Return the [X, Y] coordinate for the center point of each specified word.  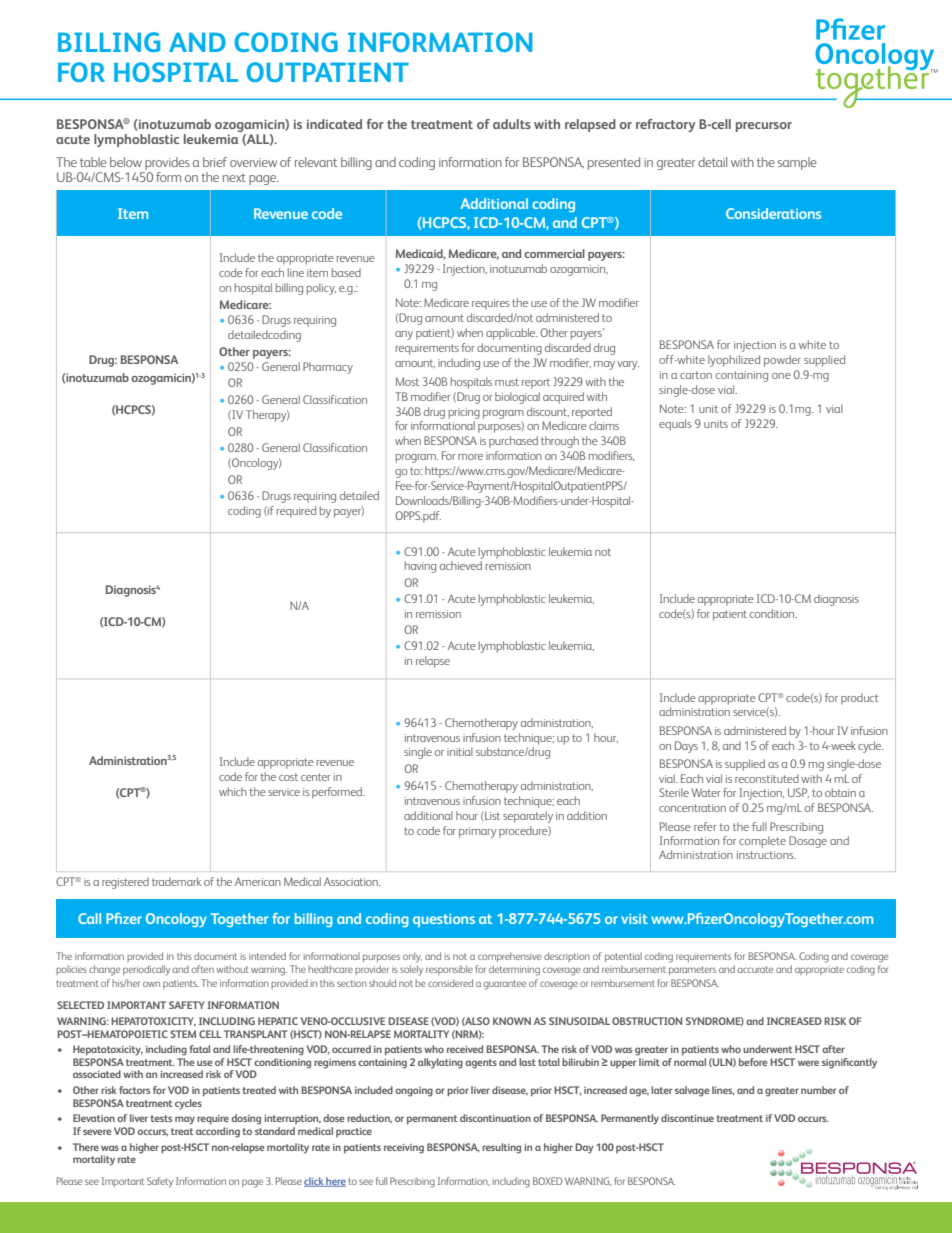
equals [675, 425]
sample [797, 163]
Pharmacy [328, 368]
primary [477, 832]
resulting [501, 1148]
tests [161, 1118]
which [233, 791]
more [470, 457]
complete [762, 842]
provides [167, 163]
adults [512, 124]
